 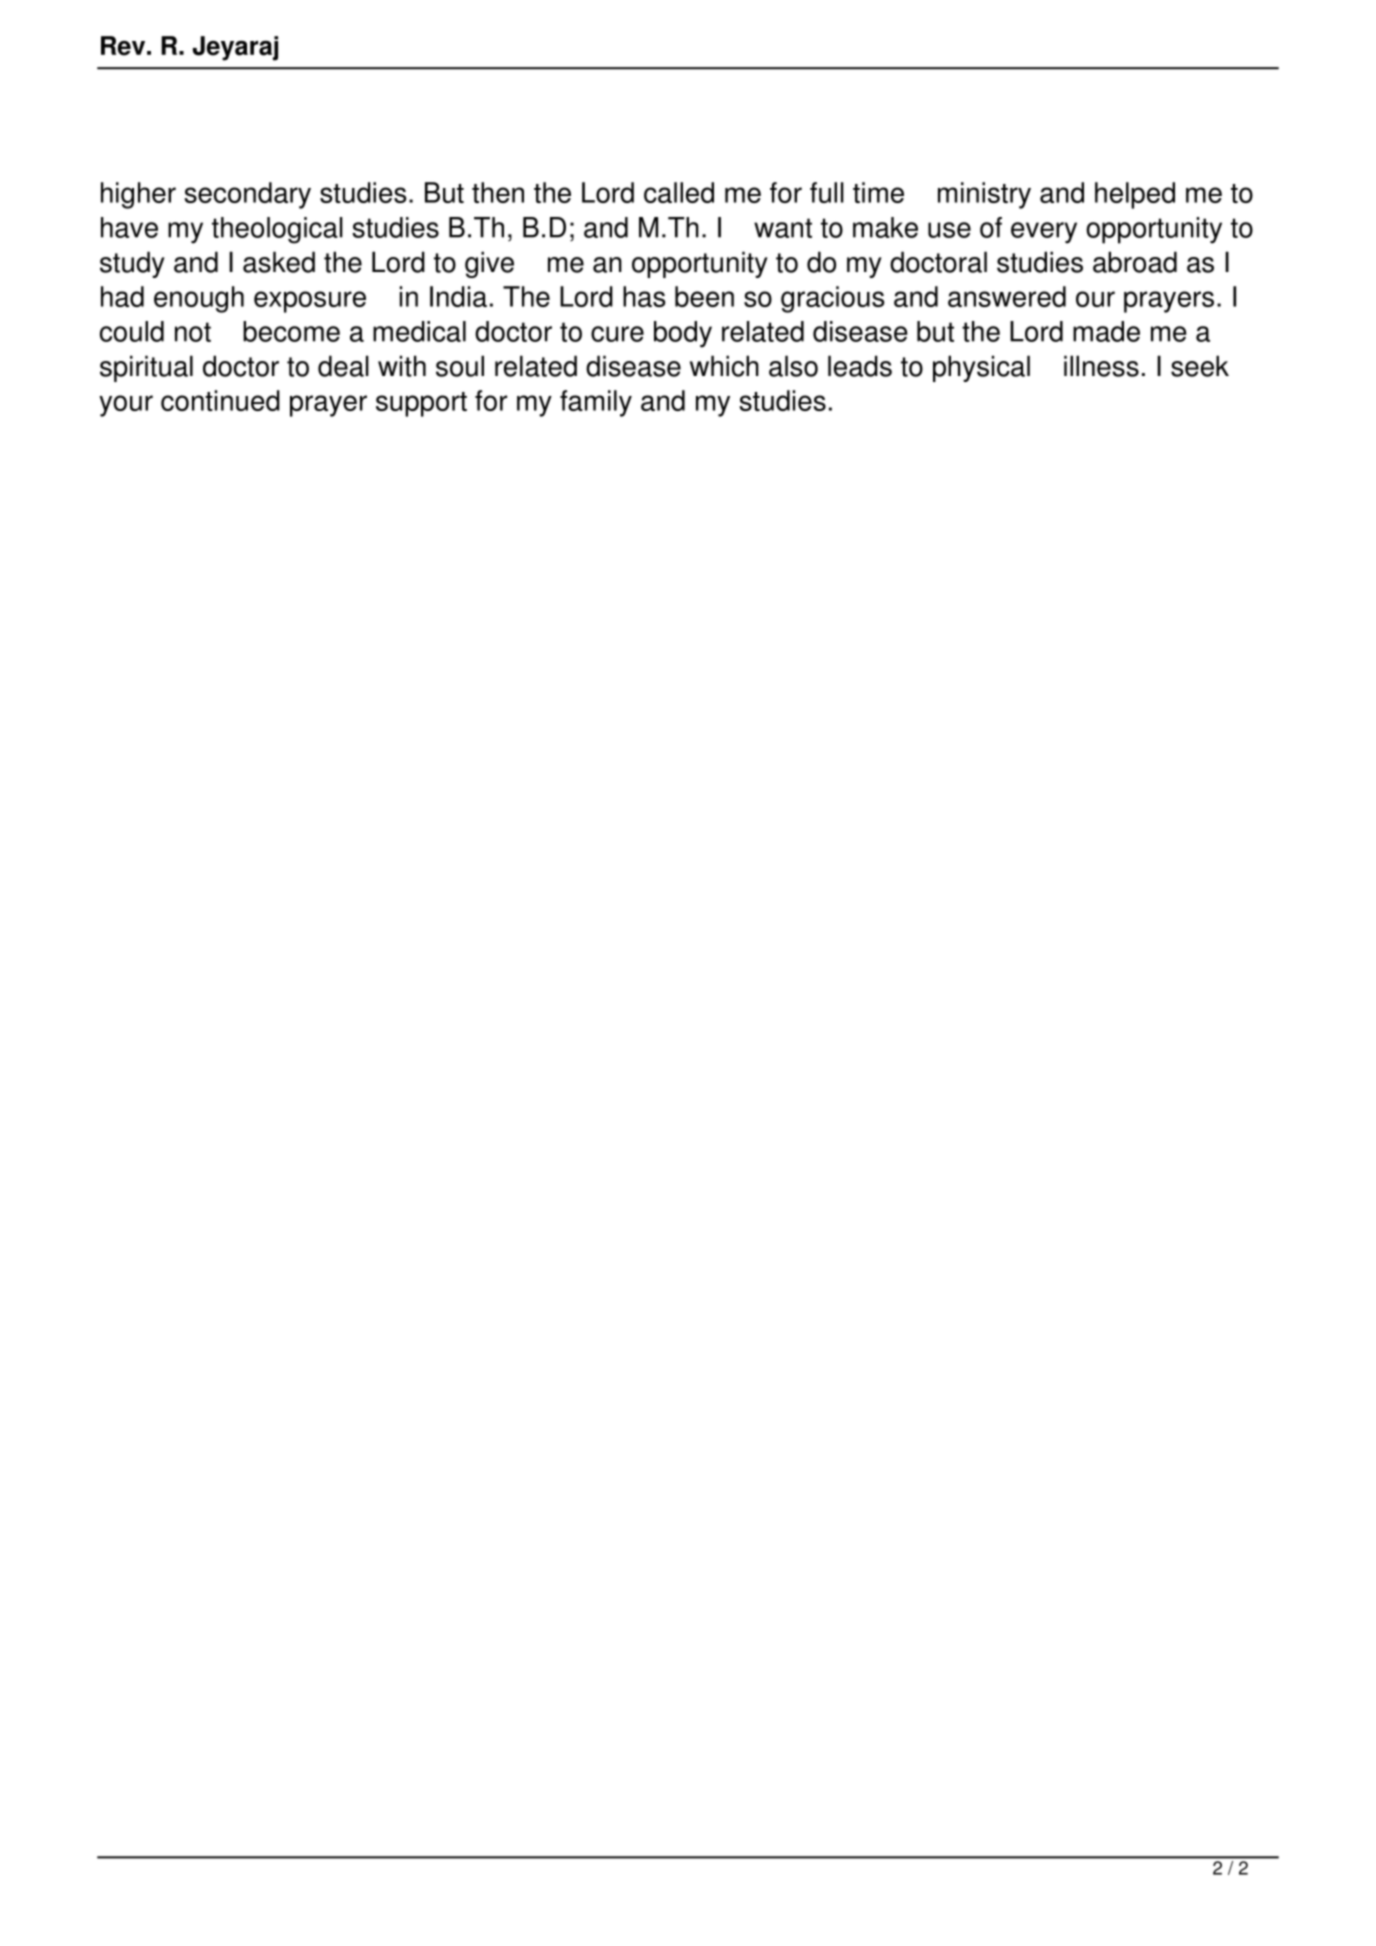 What do you see at coordinates (1007, 296) in the document?
I see `answered` at bounding box center [1007, 296].
